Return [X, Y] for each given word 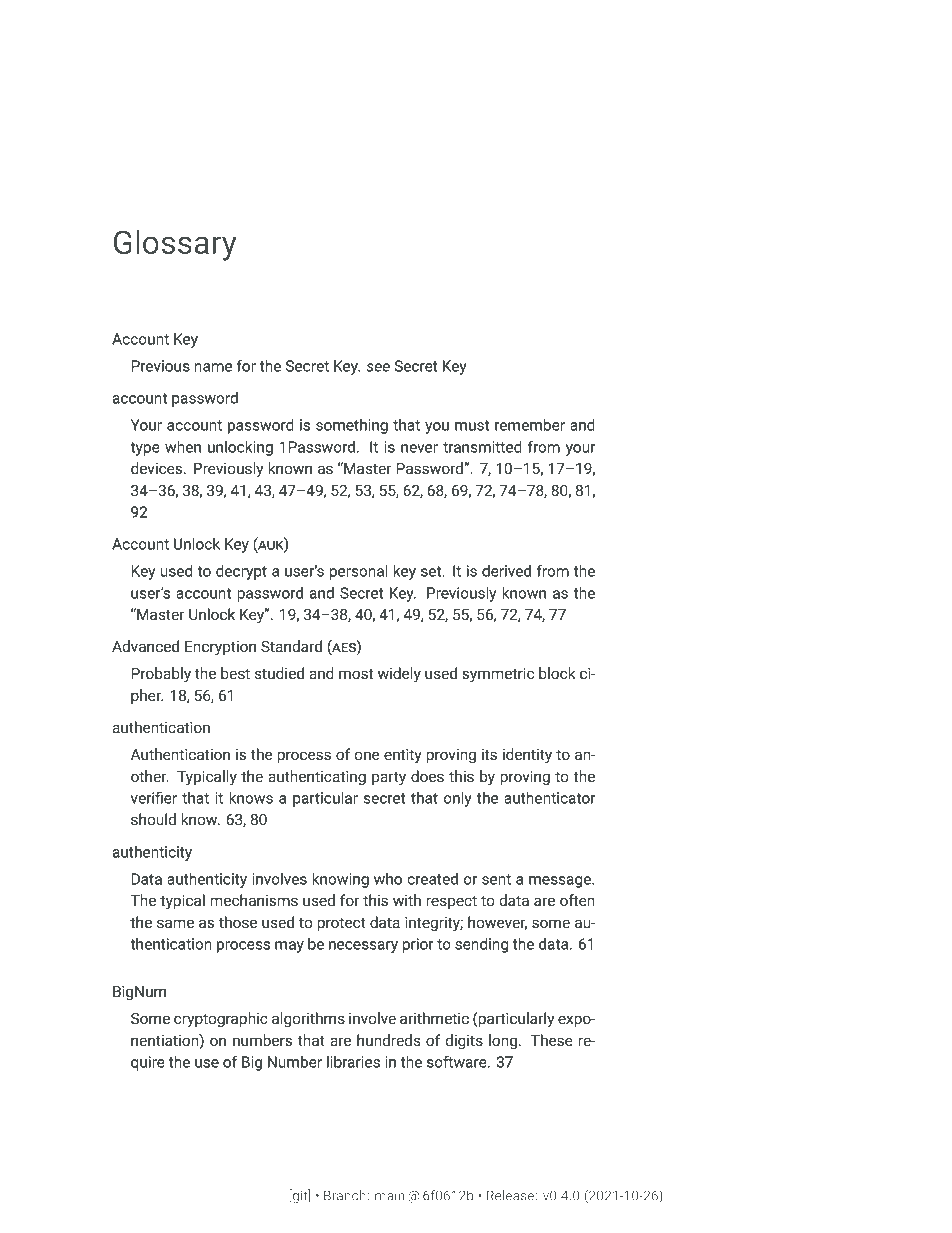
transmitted [482, 447]
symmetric [498, 675]
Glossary [175, 245]
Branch [346, 1195]
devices [158, 468]
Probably [161, 675]
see [378, 367]
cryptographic [221, 1020]
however [497, 923]
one [367, 755]
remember [530, 425]
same [175, 923]
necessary [363, 947]
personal [359, 572]
